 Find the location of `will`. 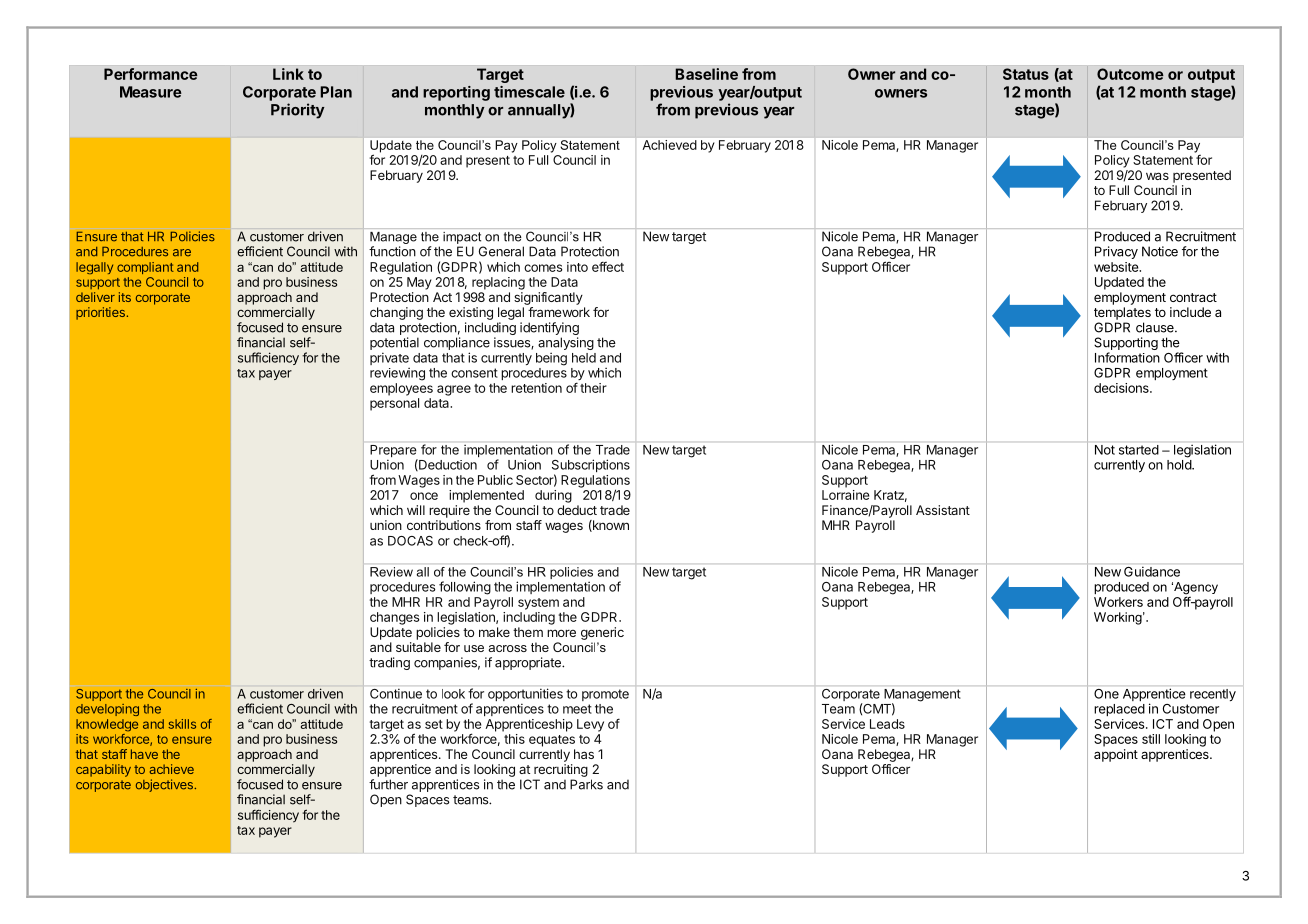

will is located at coordinates (416, 510).
